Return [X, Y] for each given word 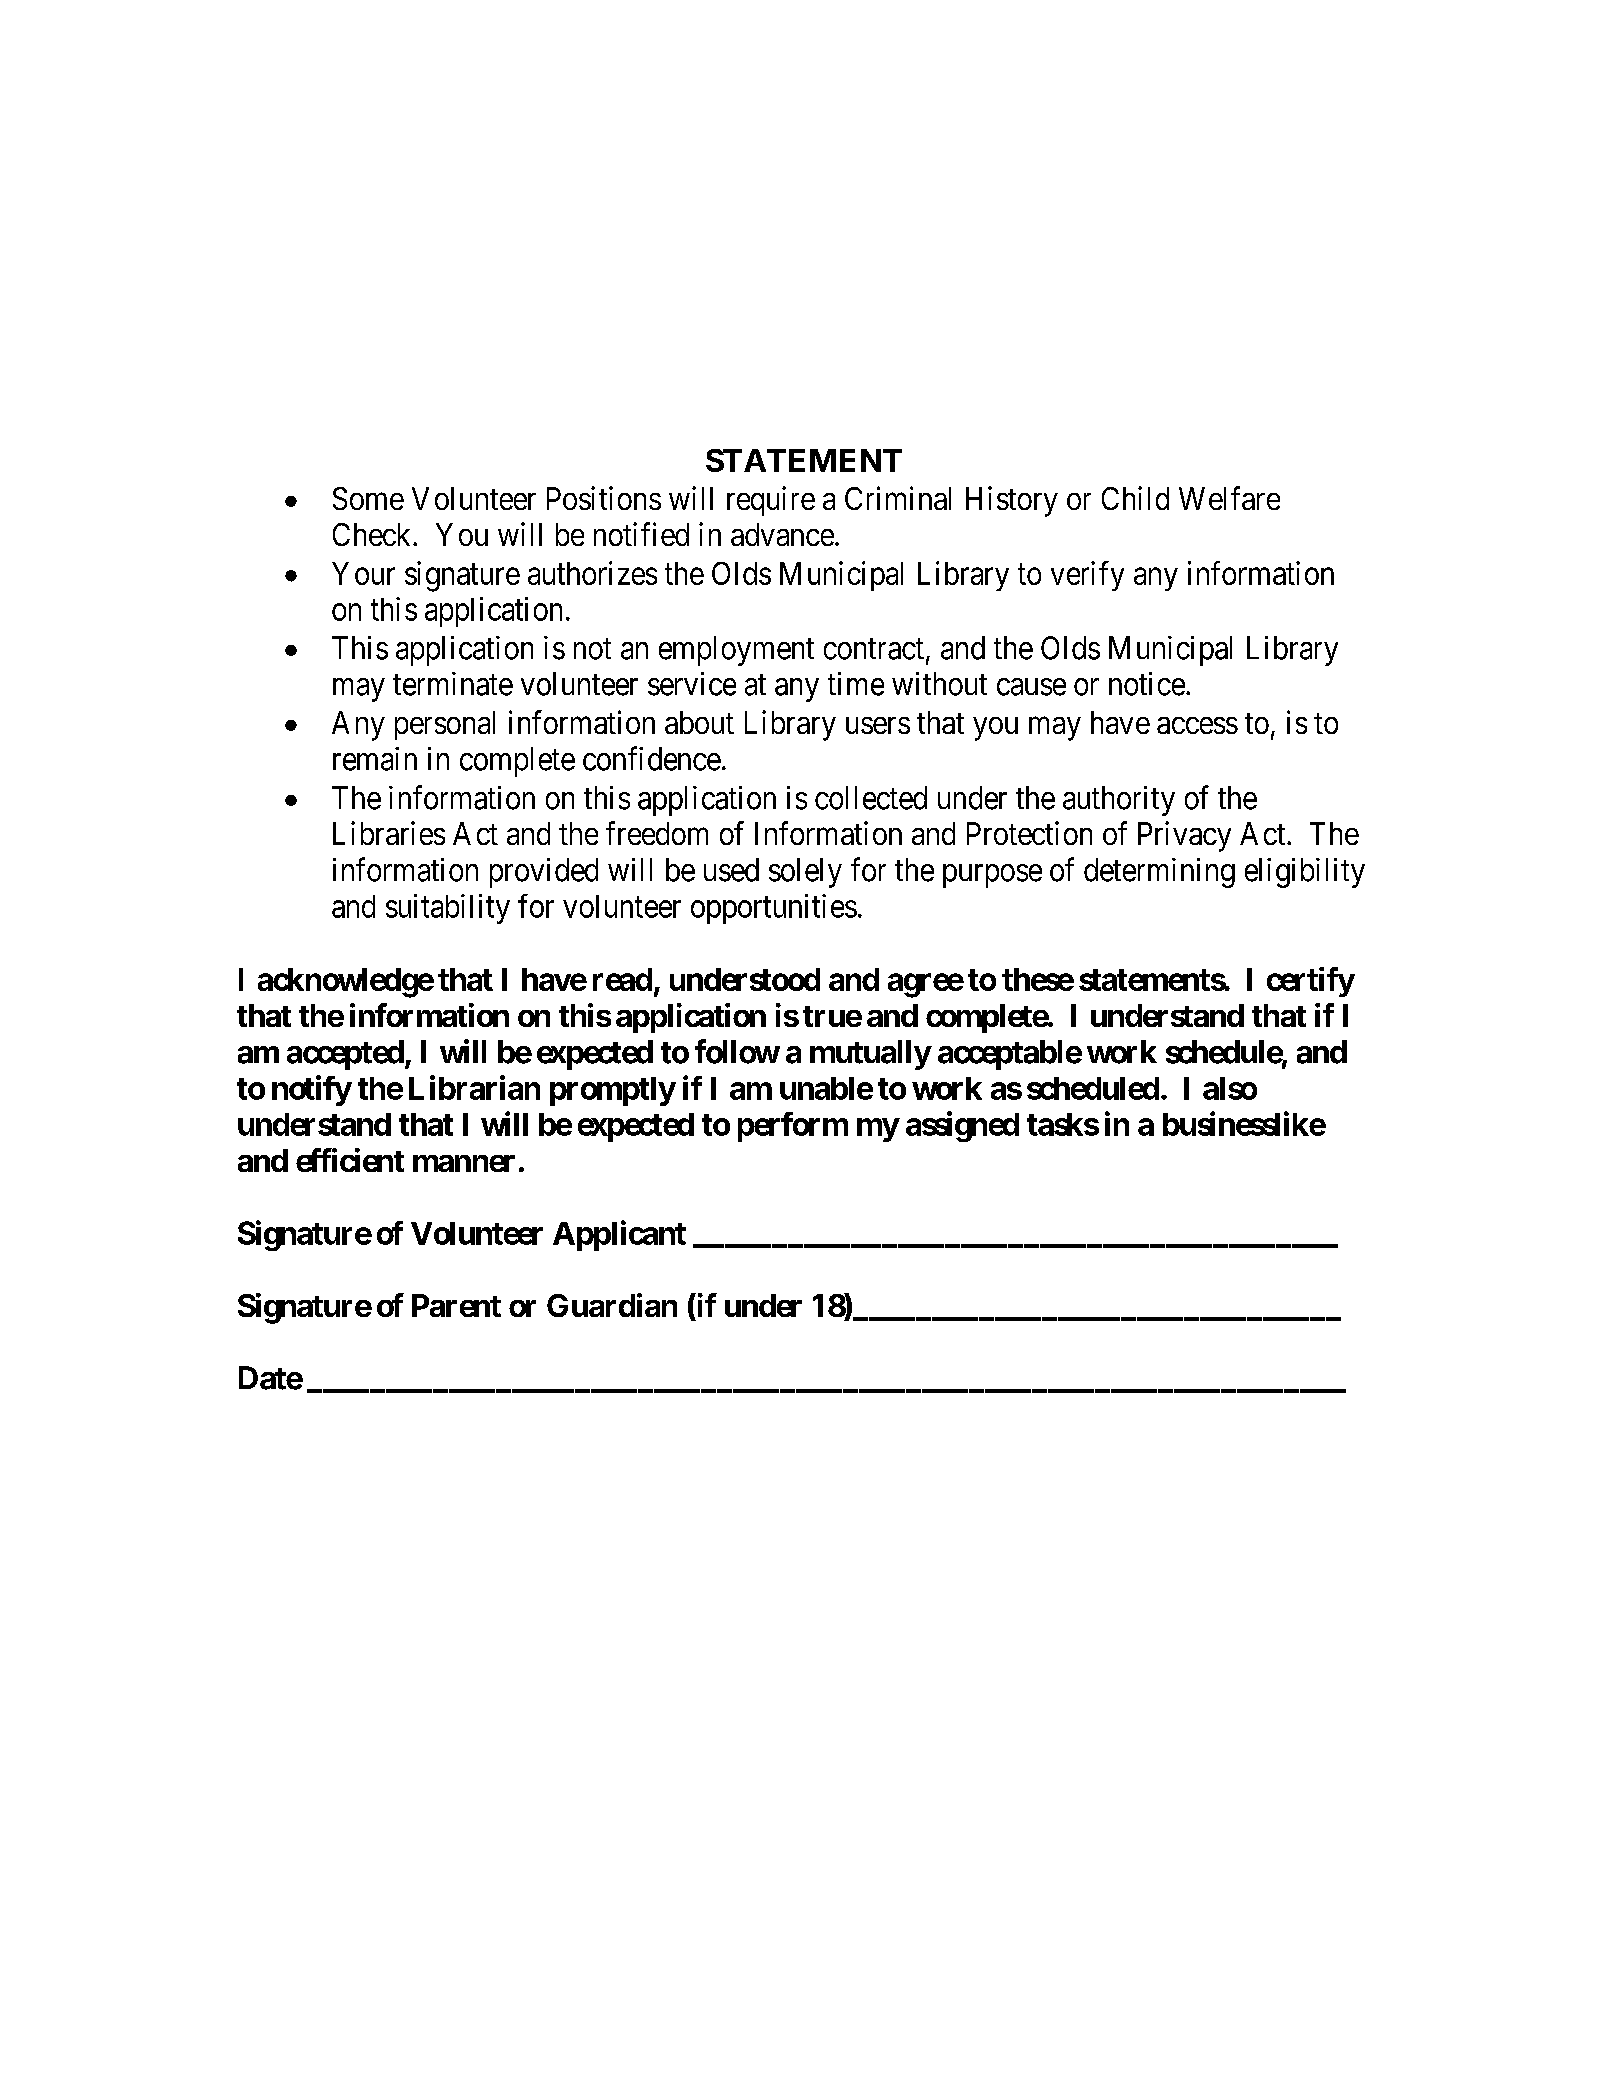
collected [871, 798]
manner [464, 1163]
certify [1310, 982]
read [622, 979]
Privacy [1184, 836]
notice [1147, 684]
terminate [453, 684]
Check [373, 534]
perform [793, 1127]
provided [544, 873]
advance [782, 534]
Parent [456, 1305]
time [856, 684]
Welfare [1229, 498]
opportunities [774, 909]
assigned [962, 1126]
